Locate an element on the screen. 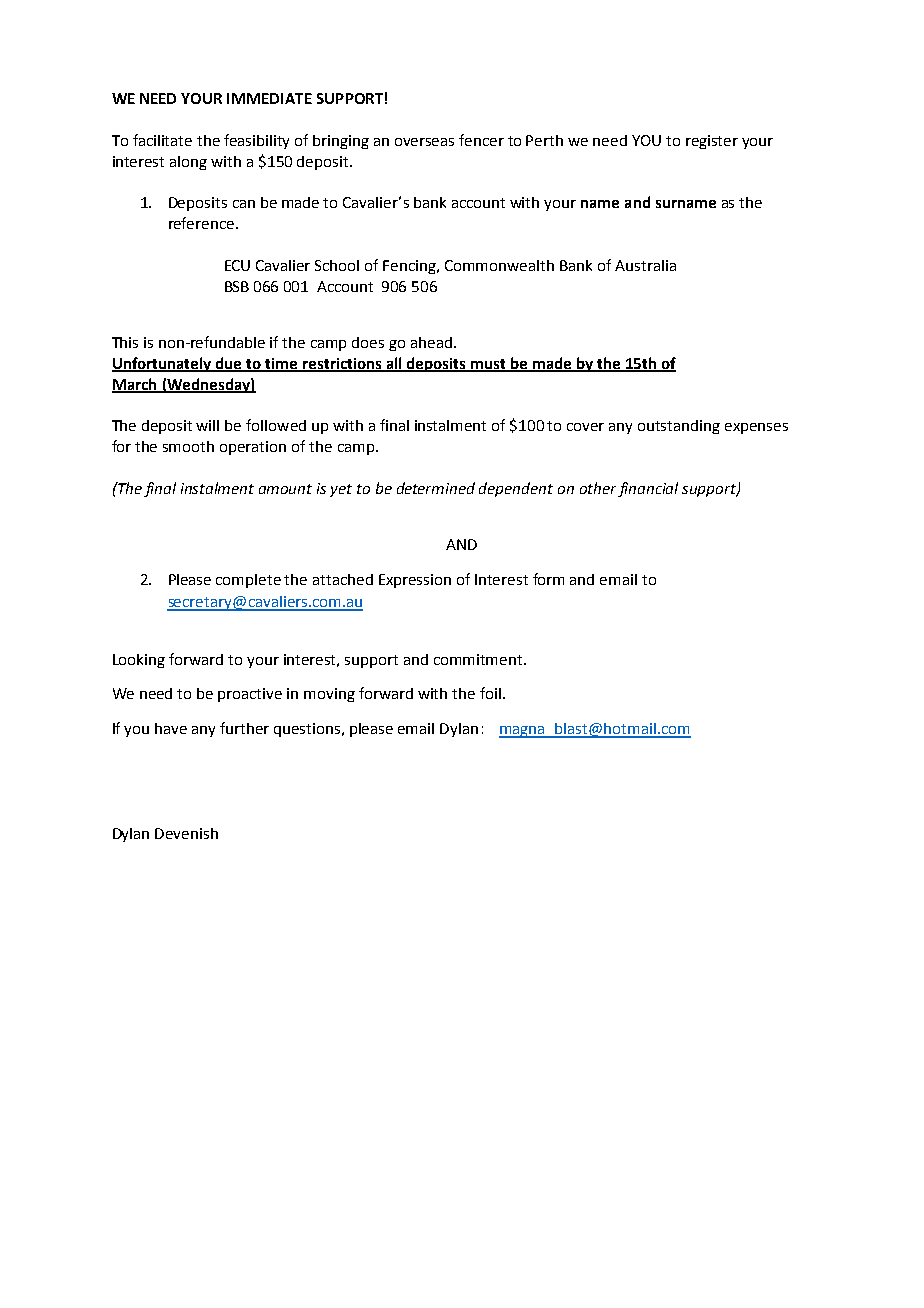 The width and height of the screenshot is (924, 1308). facilitate is located at coordinates (162, 140).
